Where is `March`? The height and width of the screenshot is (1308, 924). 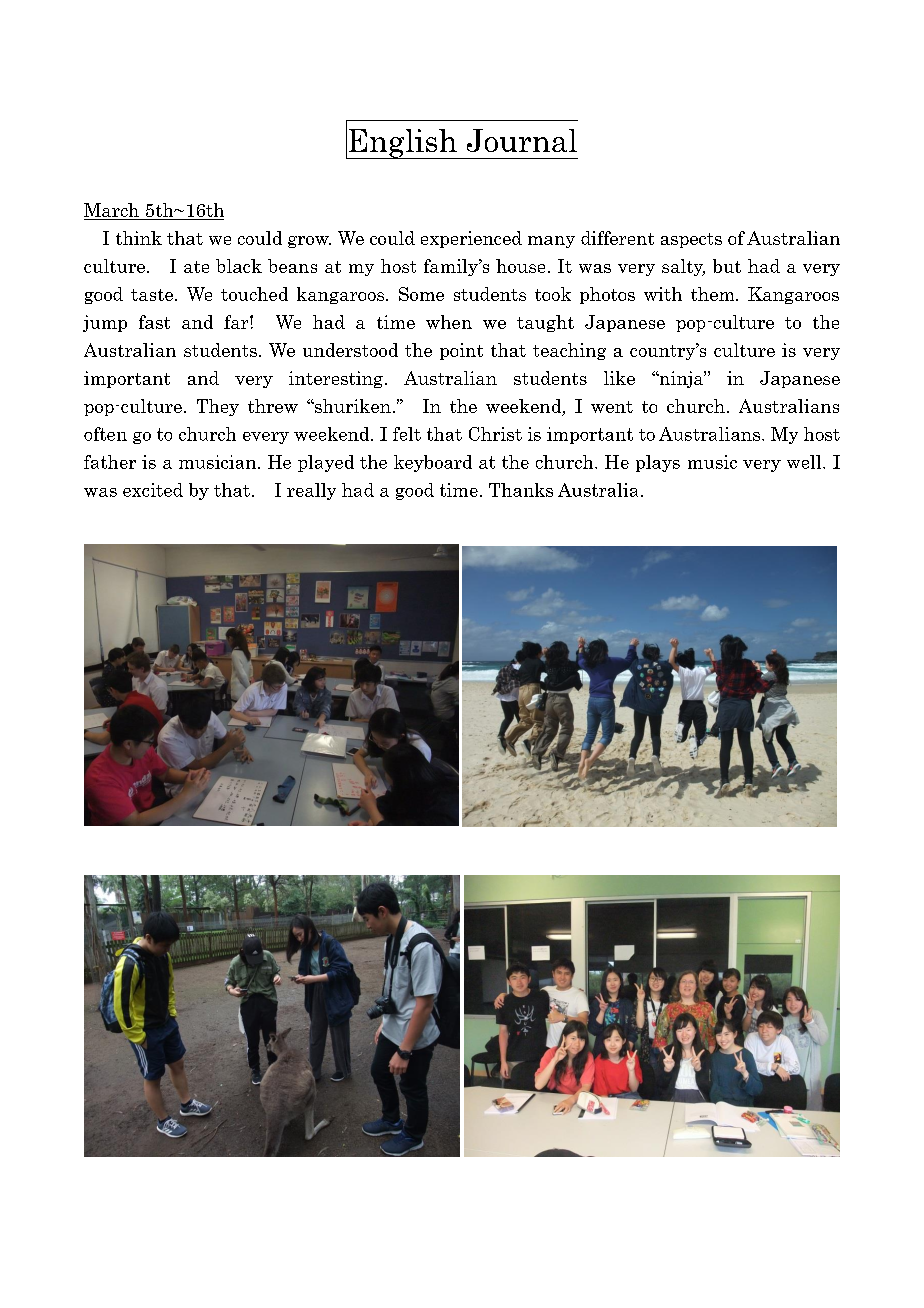
March is located at coordinates (113, 211).
